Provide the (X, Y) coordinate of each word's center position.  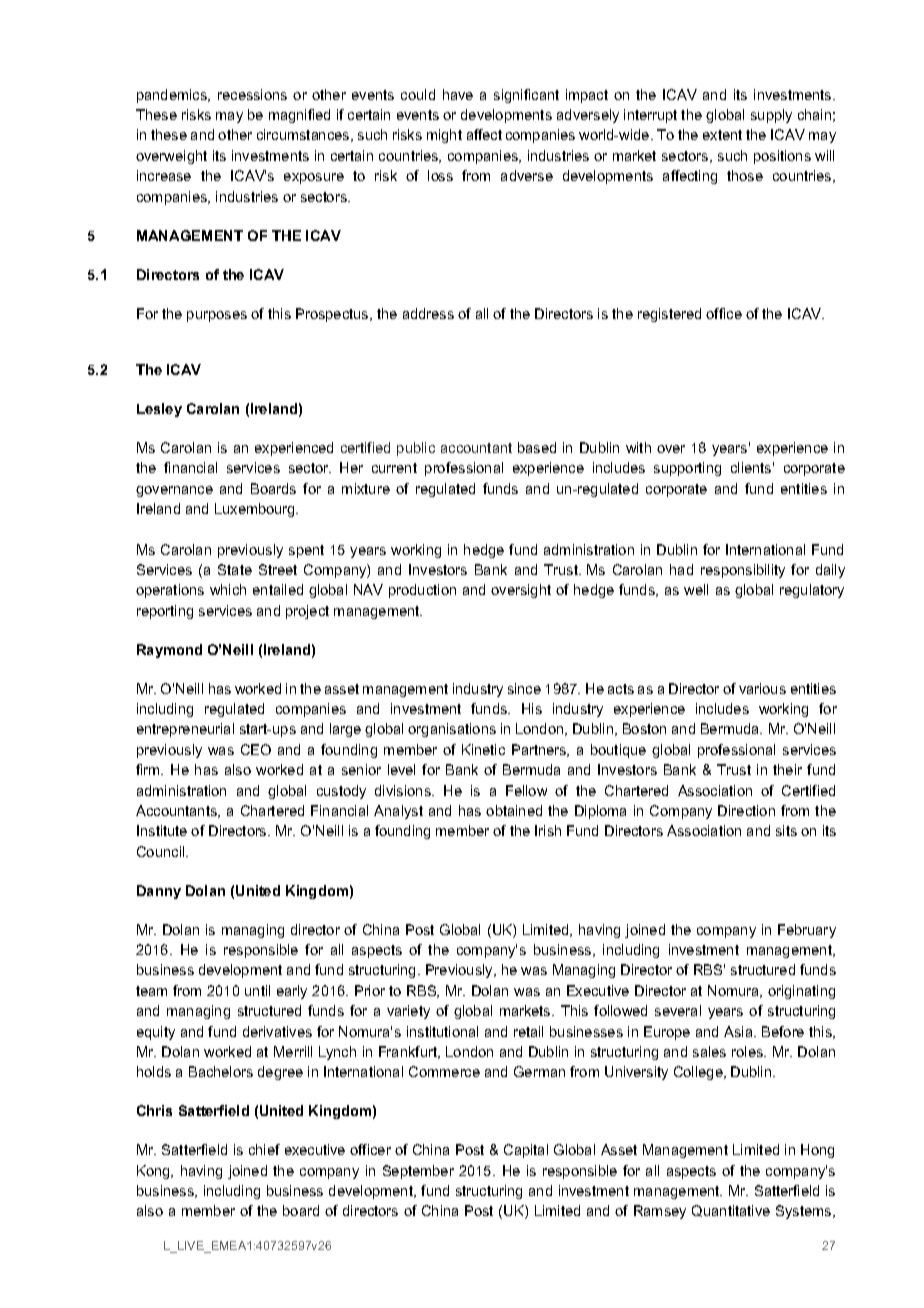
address (428, 313)
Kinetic (483, 749)
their (787, 769)
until (257, 990)
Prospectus (333, 315)
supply (771, 116)
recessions (252, 94)
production (422, 591)
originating (801, 992)
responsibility (743, 571)
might (444, 136)
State (235, 569)
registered (669, 315)
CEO (256, 749)
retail (528, 1031)
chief (264, 1149)
